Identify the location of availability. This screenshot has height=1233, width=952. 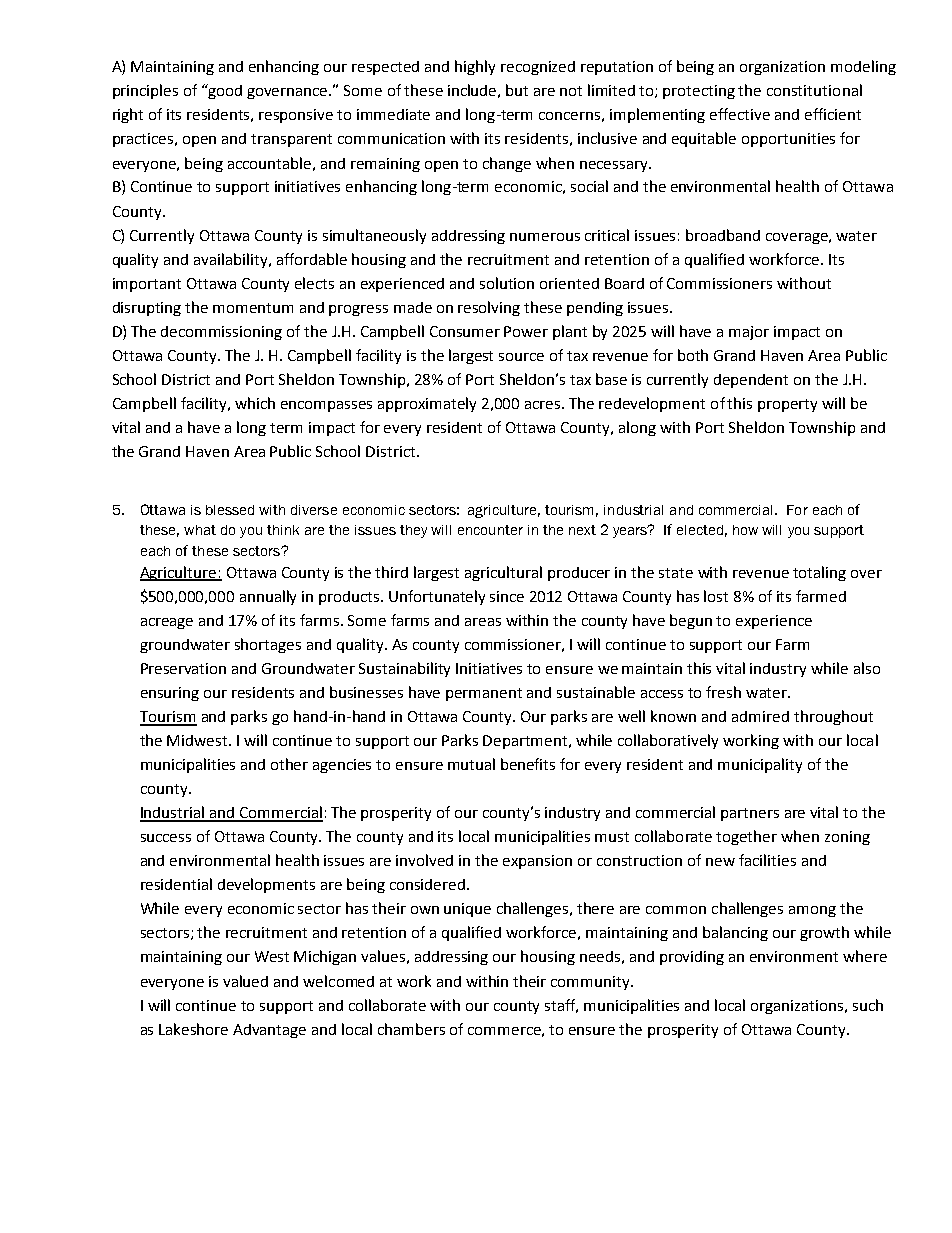
(232, 260).
